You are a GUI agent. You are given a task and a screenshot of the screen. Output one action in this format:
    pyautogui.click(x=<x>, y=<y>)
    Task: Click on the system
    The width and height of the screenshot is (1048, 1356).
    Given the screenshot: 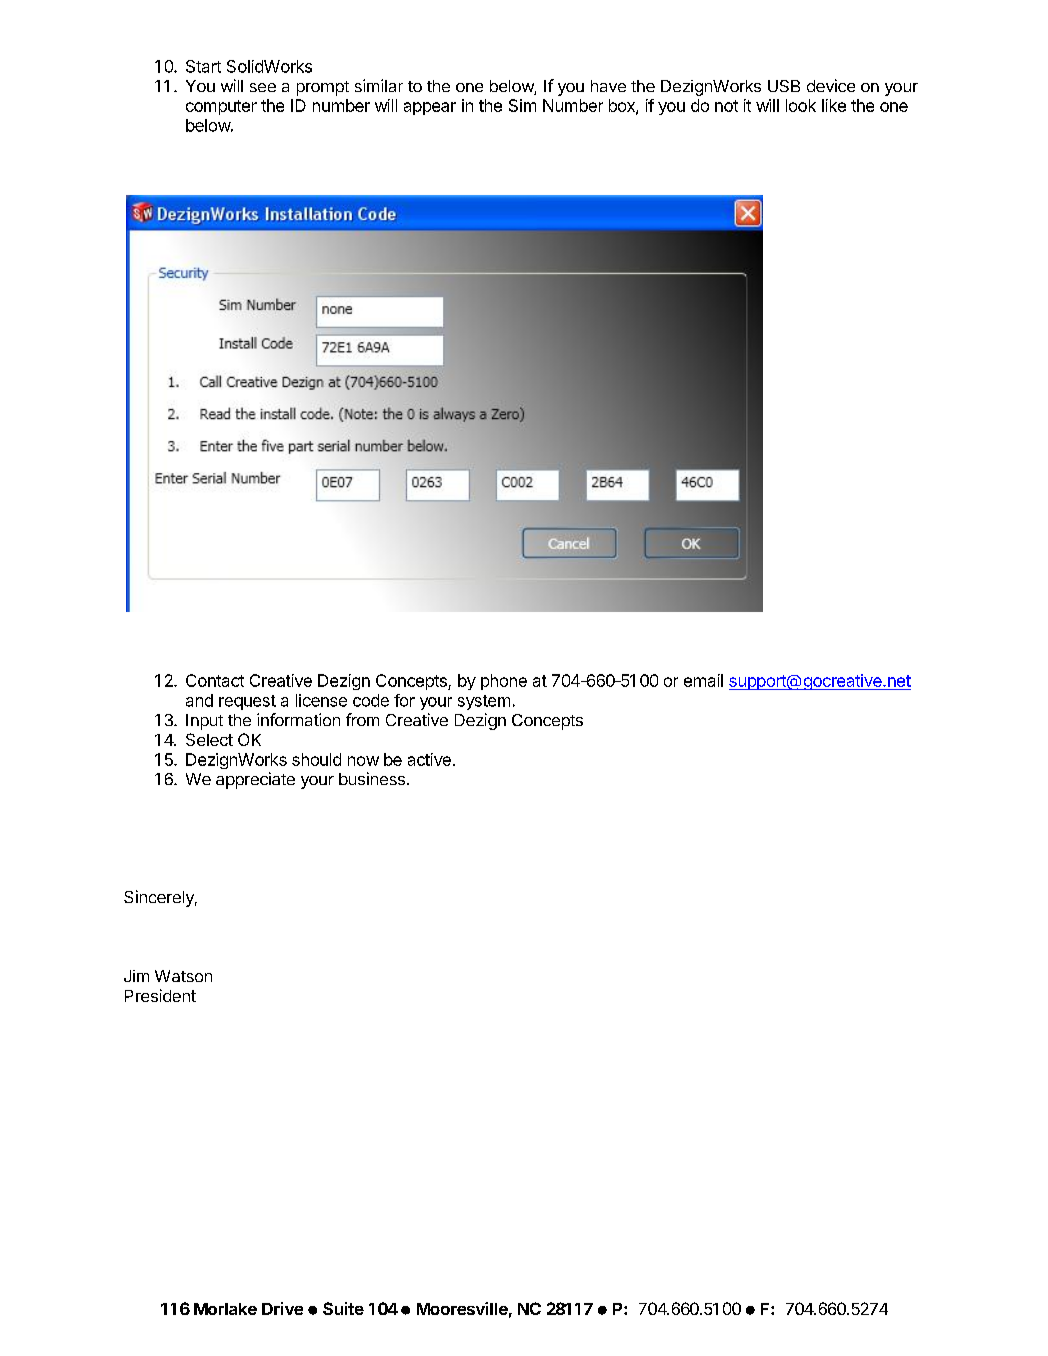 What is the action you would take?
    pyautogui.click(x=484, y=702)
